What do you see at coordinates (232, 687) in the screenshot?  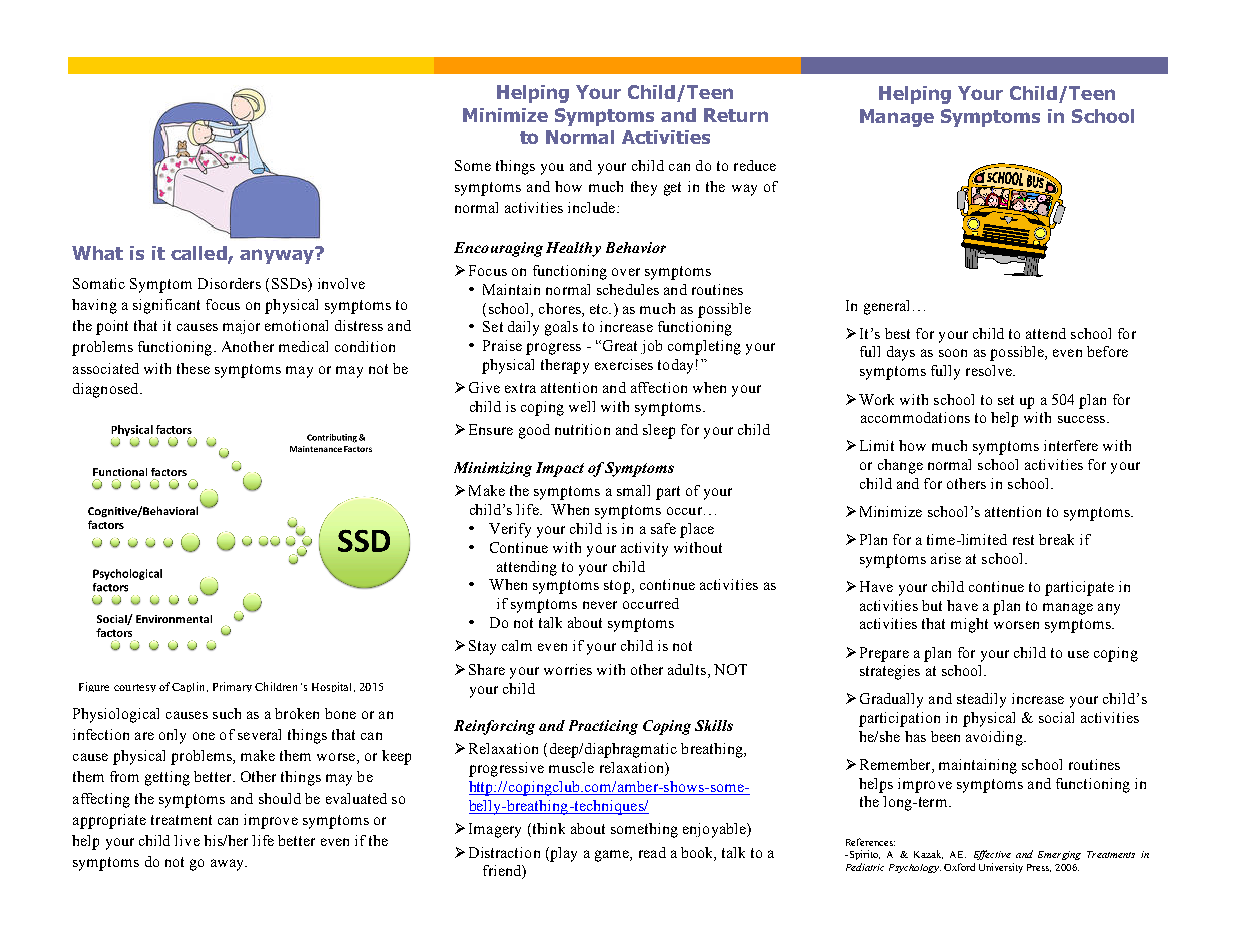 I see `Primary` at bounding box center [232, 687].
